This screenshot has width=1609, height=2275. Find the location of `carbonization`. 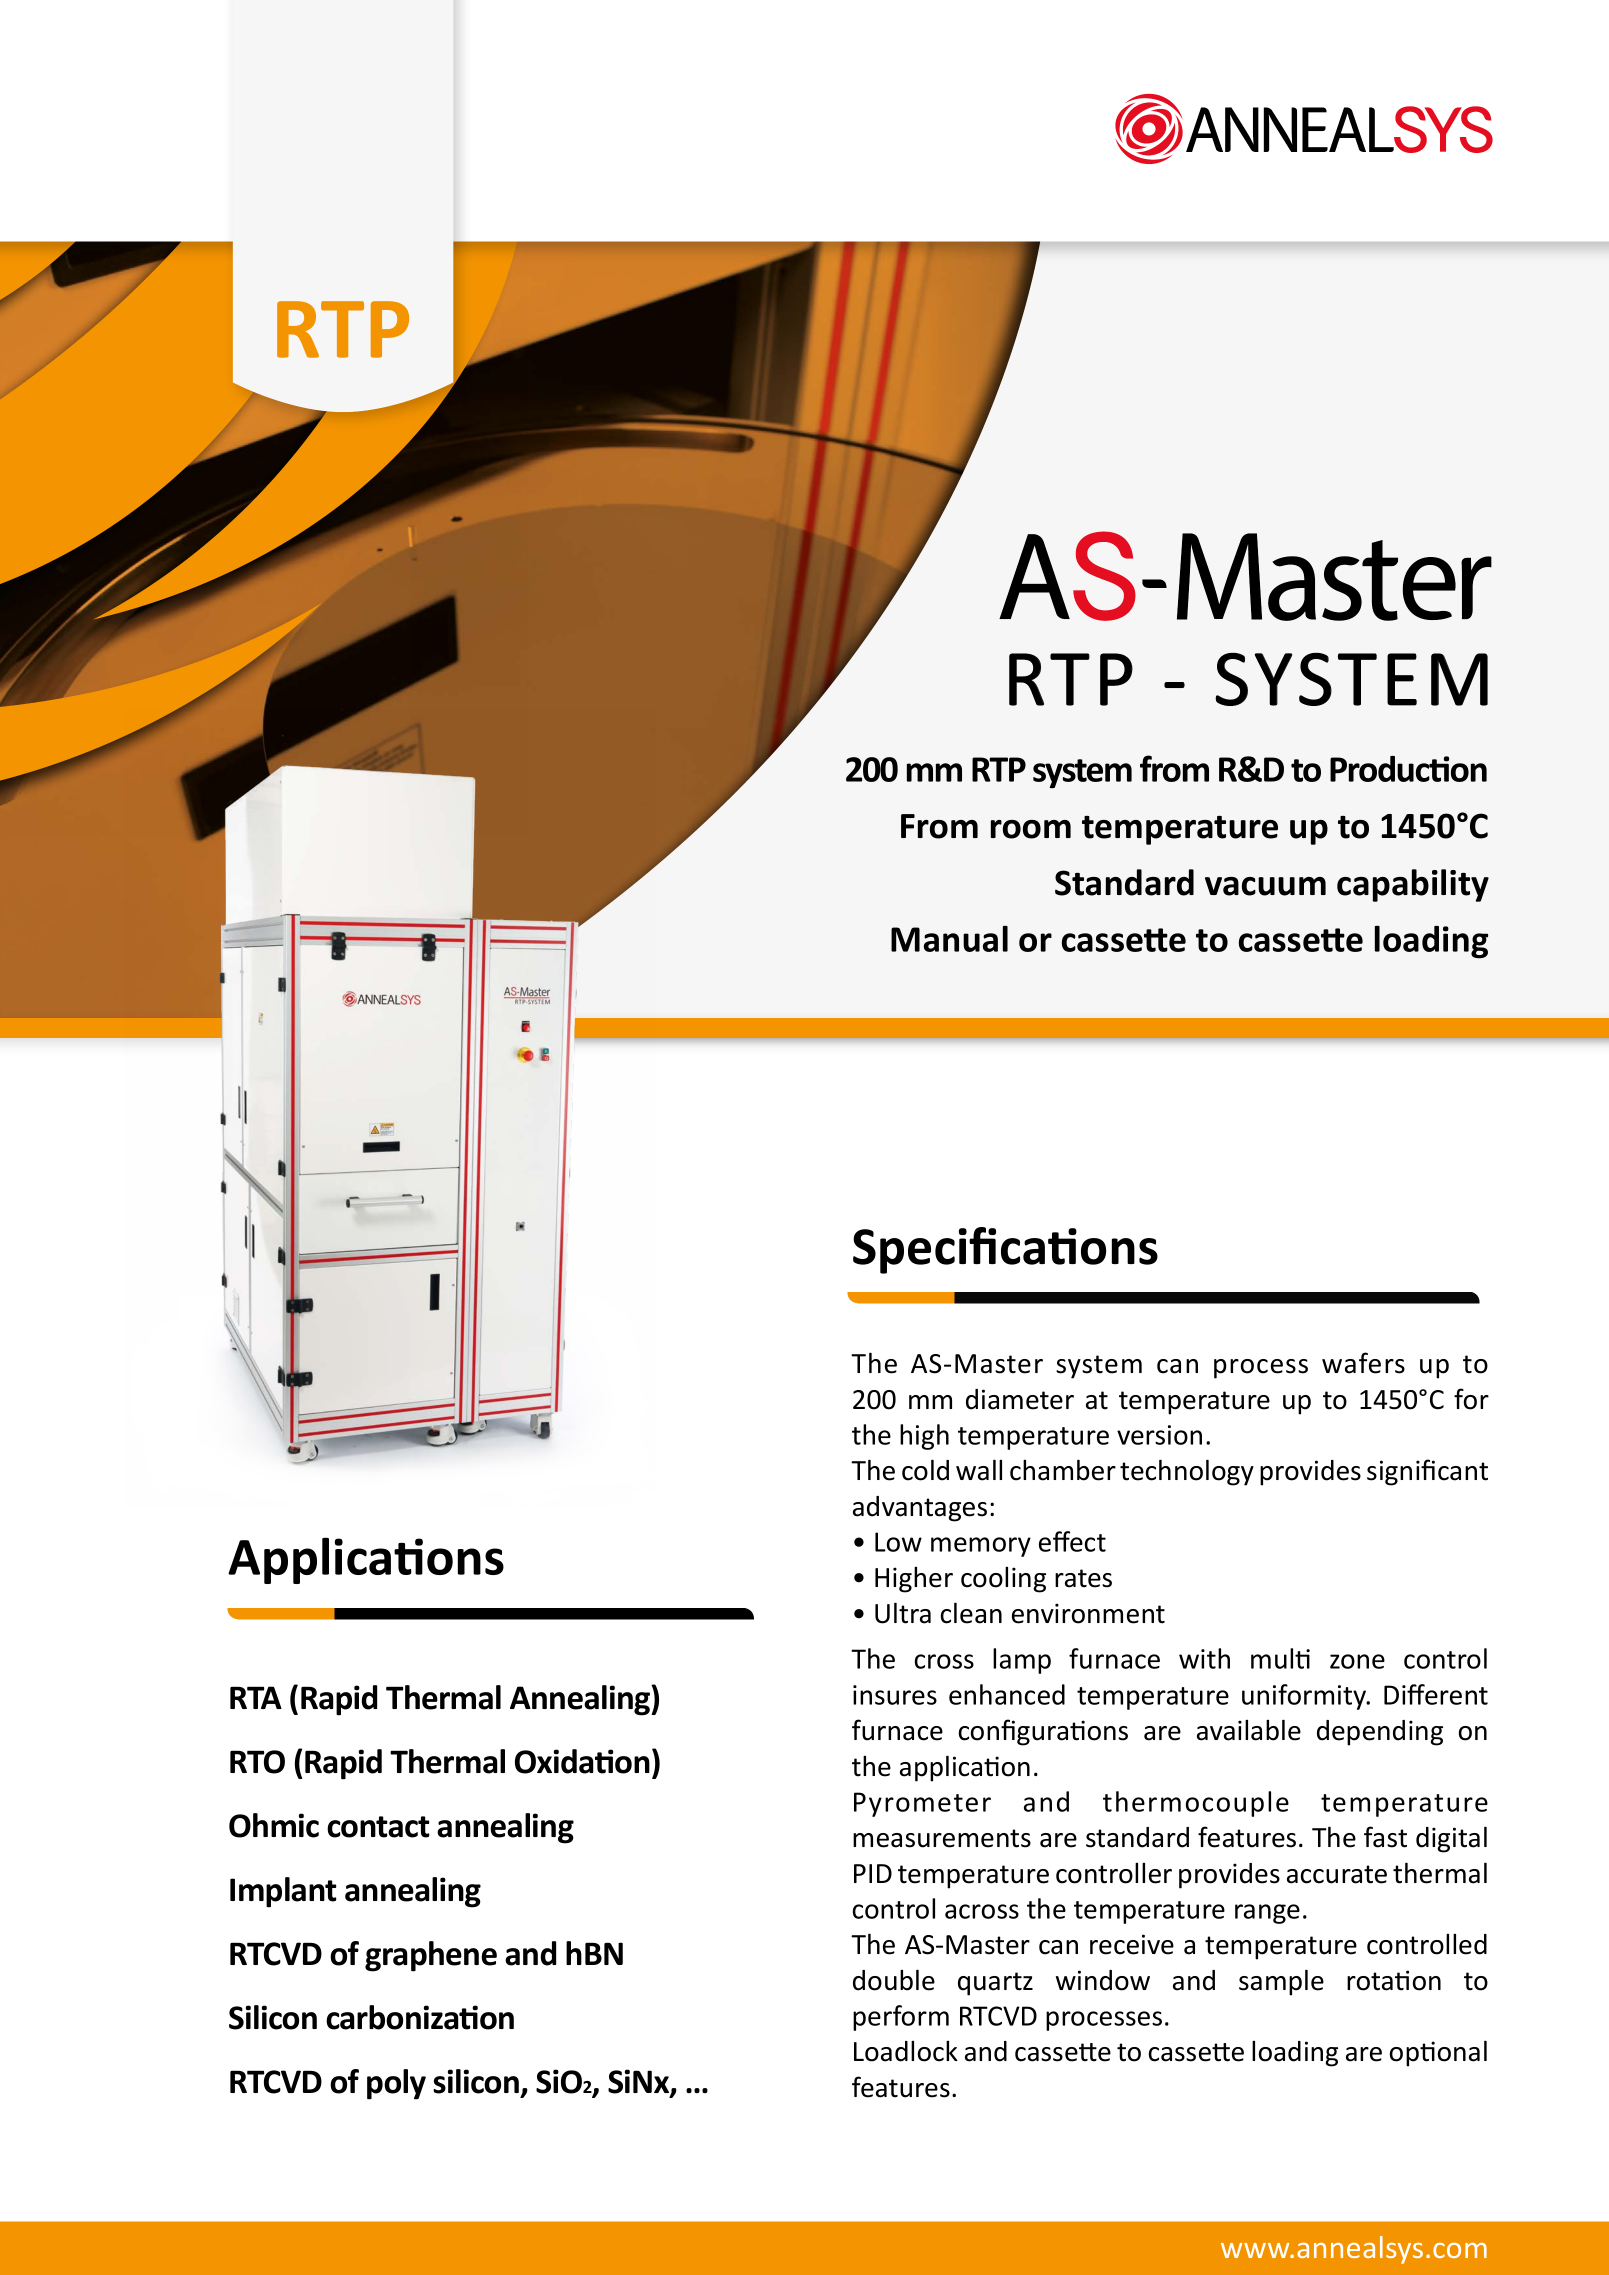

carbonization is located at coordinates (420, 2017).
